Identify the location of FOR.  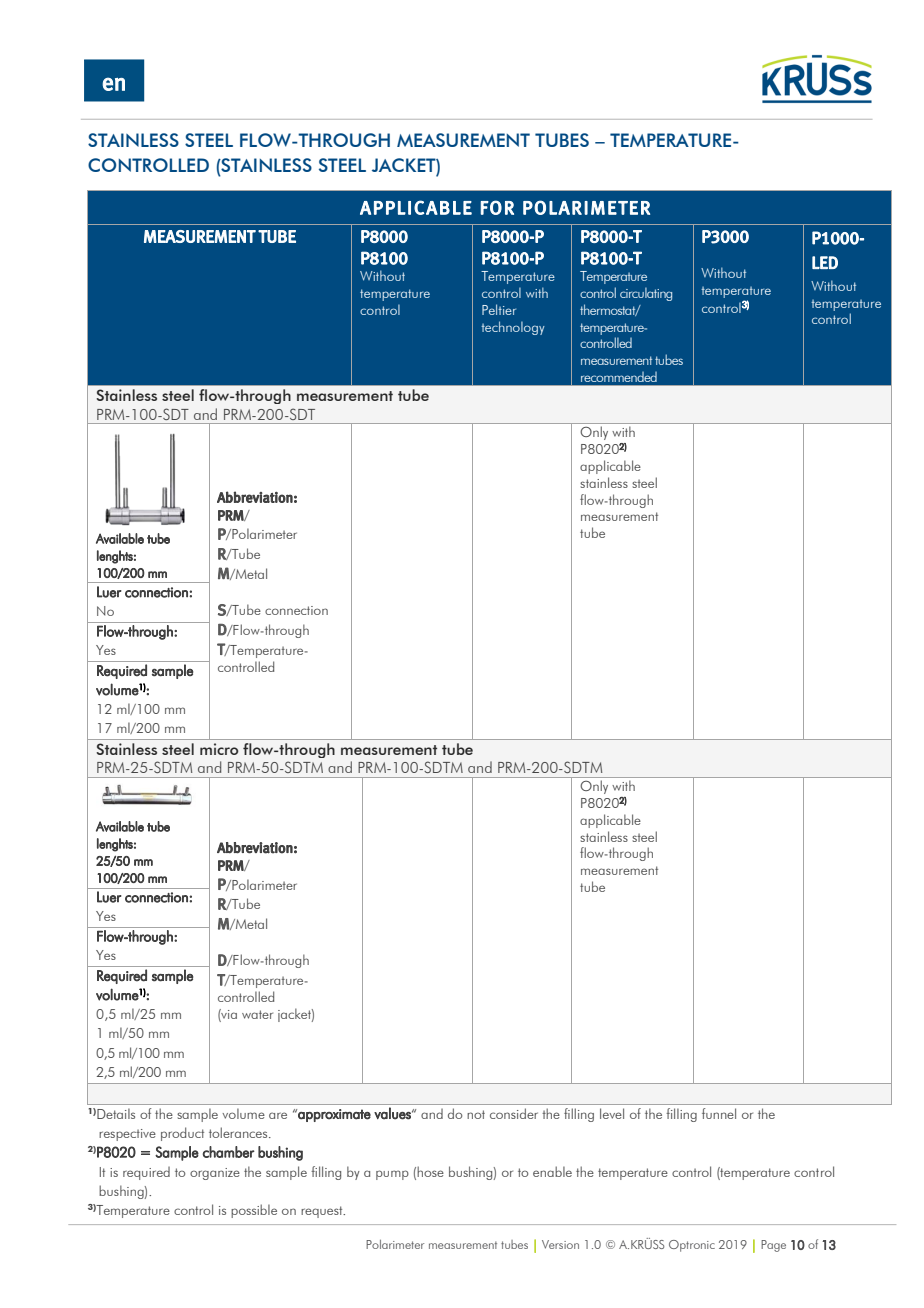
(497, 207).
